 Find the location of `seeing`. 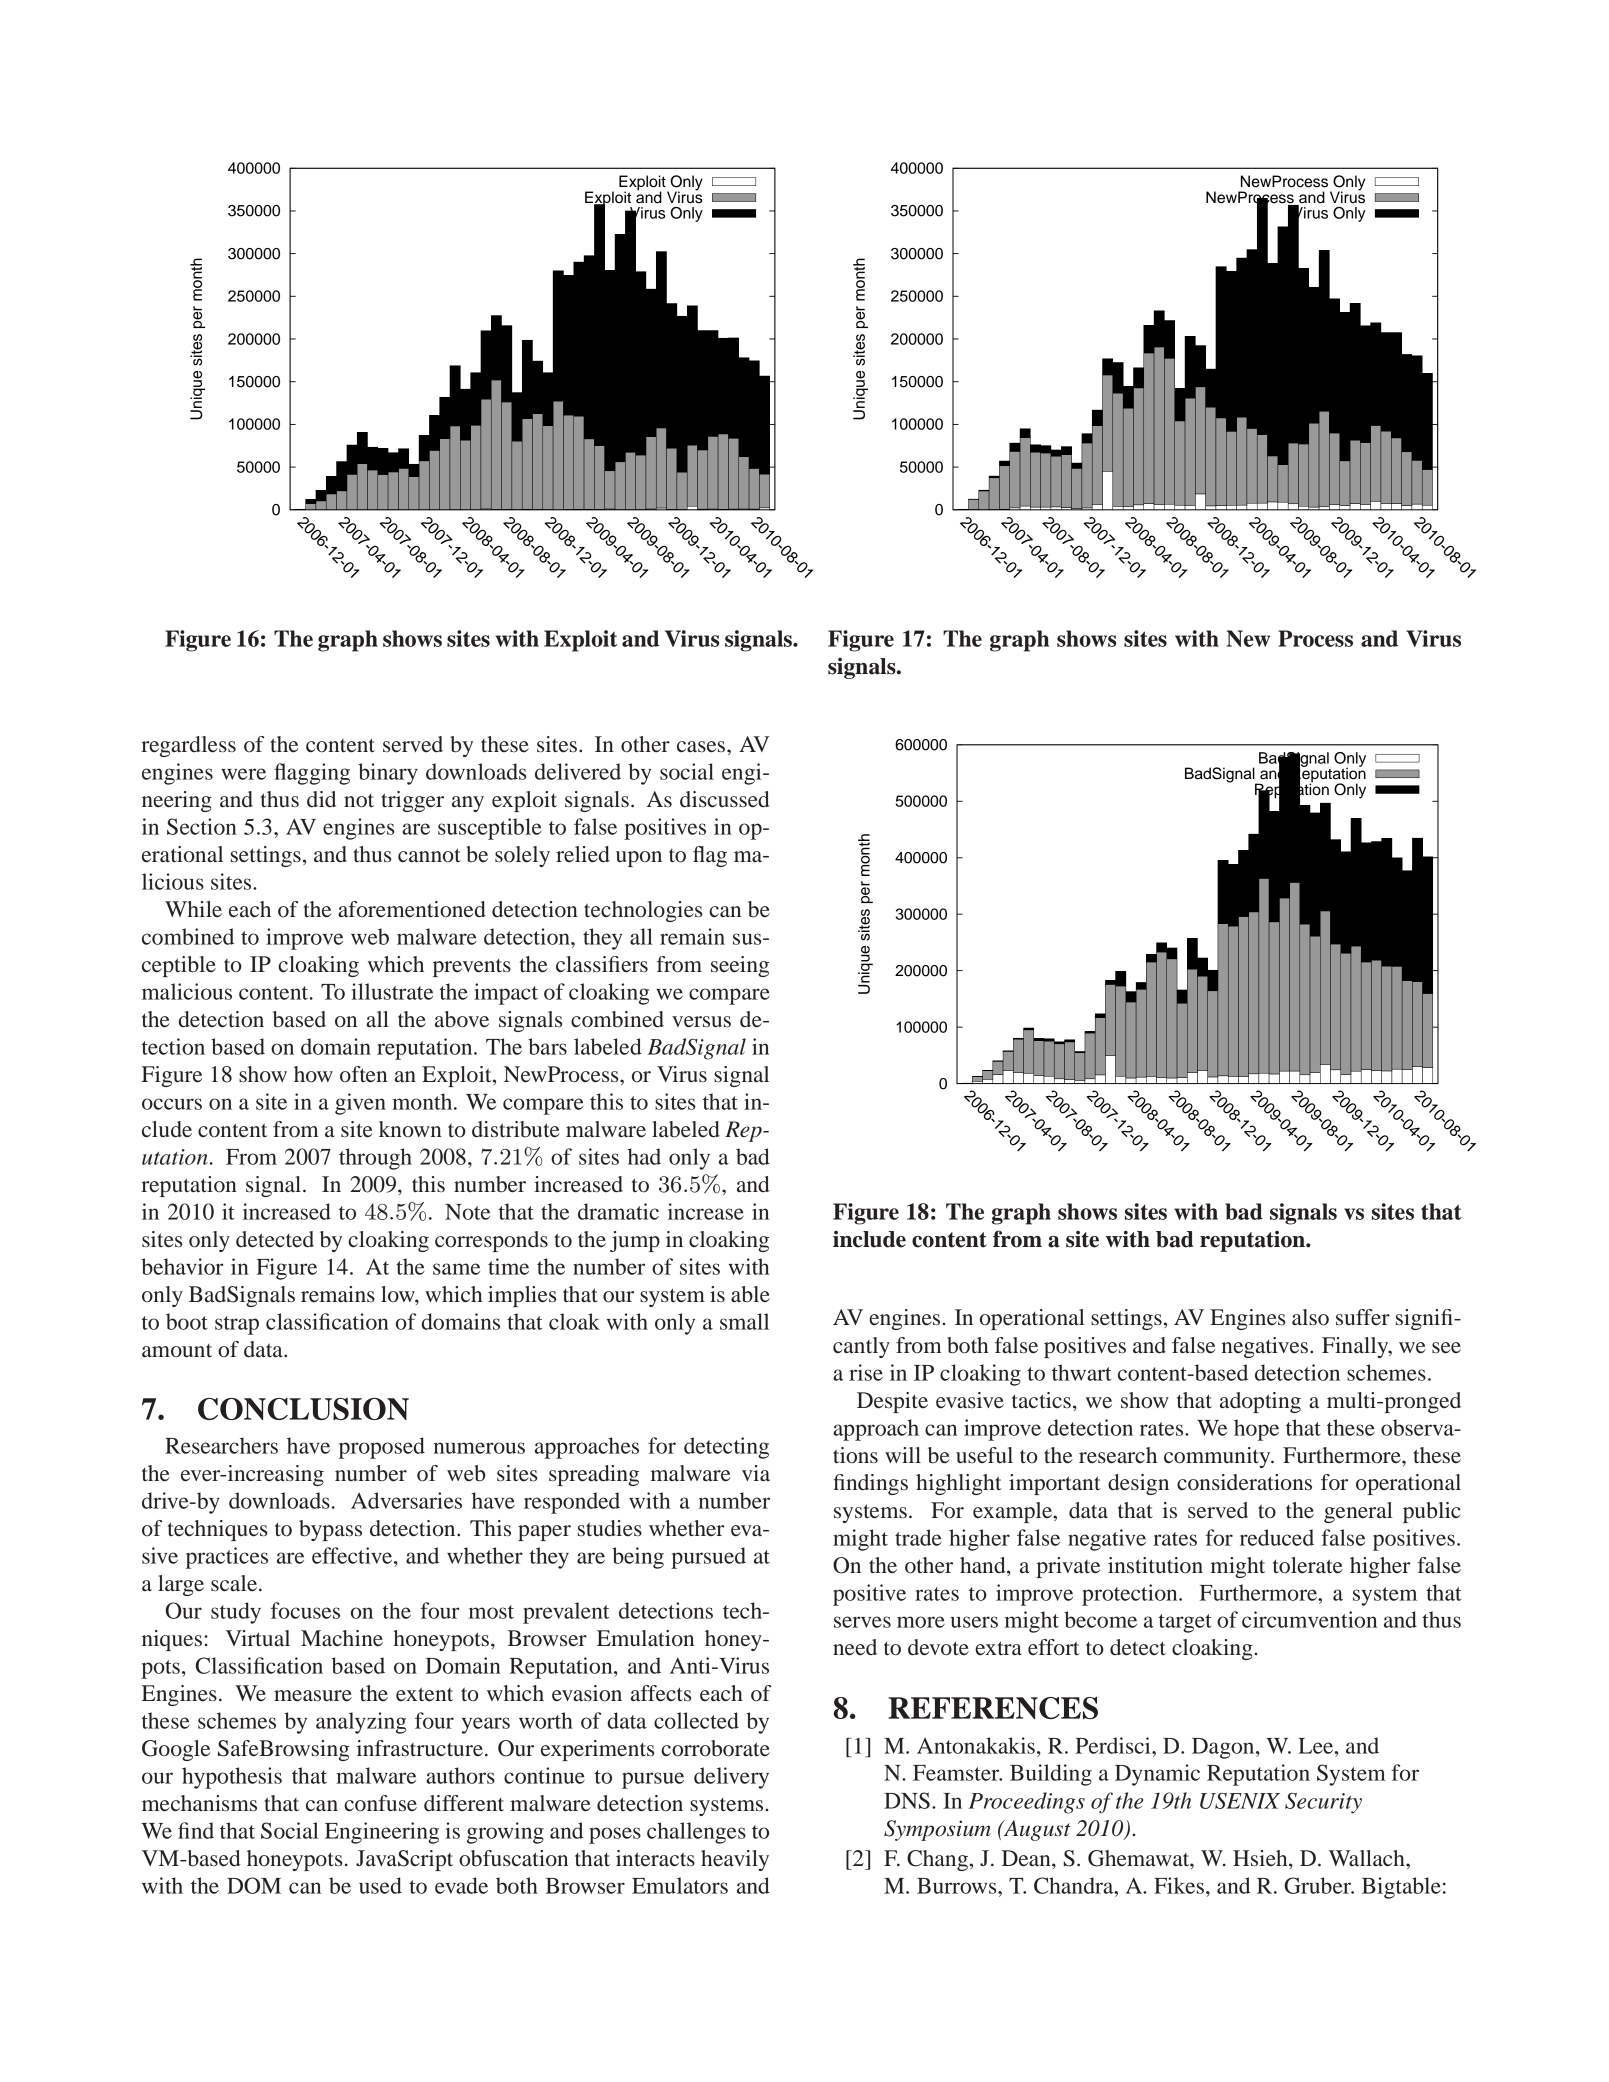

seeing is located at coordinates (740, 966).
